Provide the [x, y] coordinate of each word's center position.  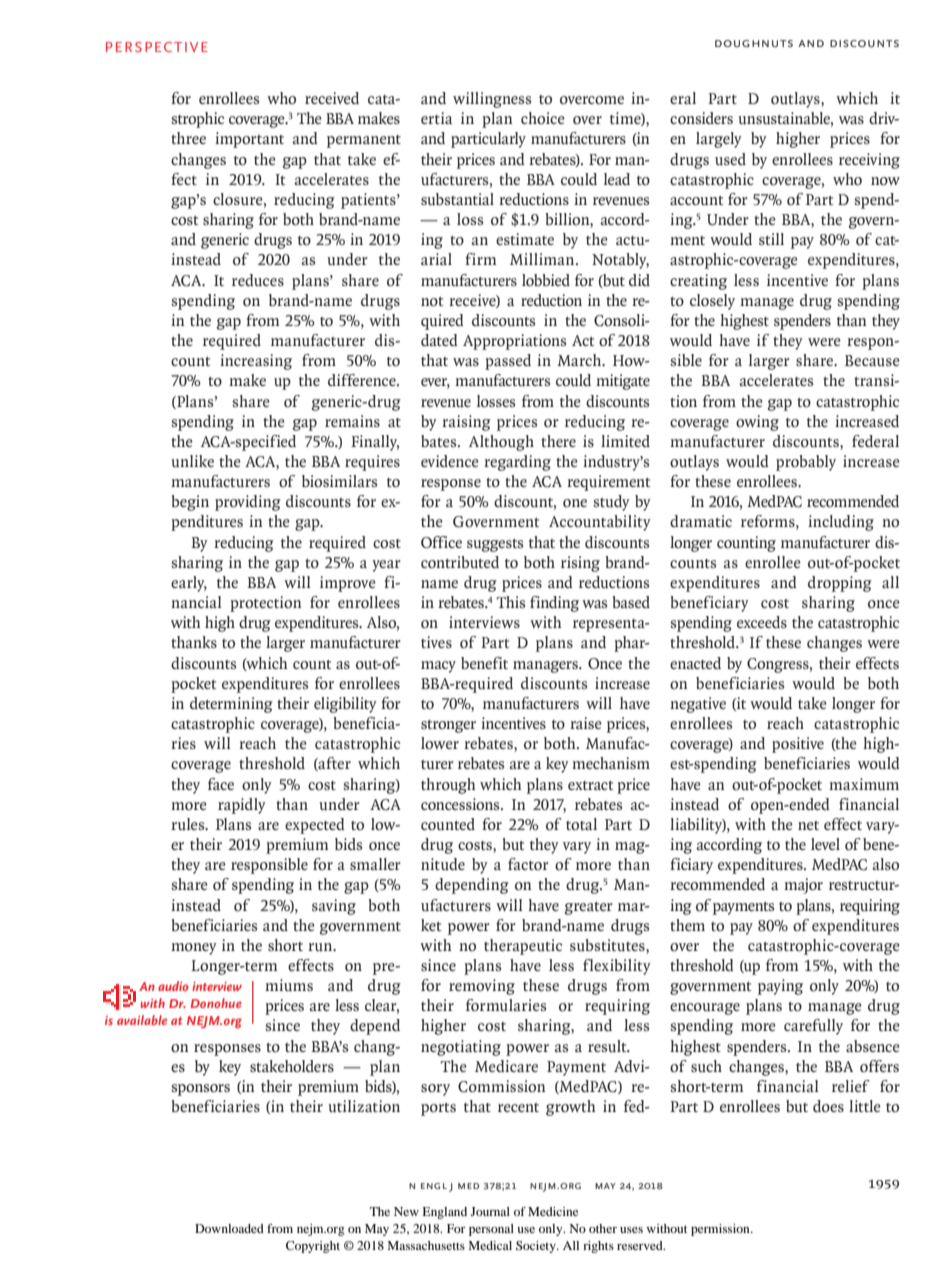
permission [721, 1230]
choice [543, 118]
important [249, 140]
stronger [448, 726]
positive [798, 745]
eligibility [345, 705]
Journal [490, 1211]
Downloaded [229, 1228]
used [730, 159]
